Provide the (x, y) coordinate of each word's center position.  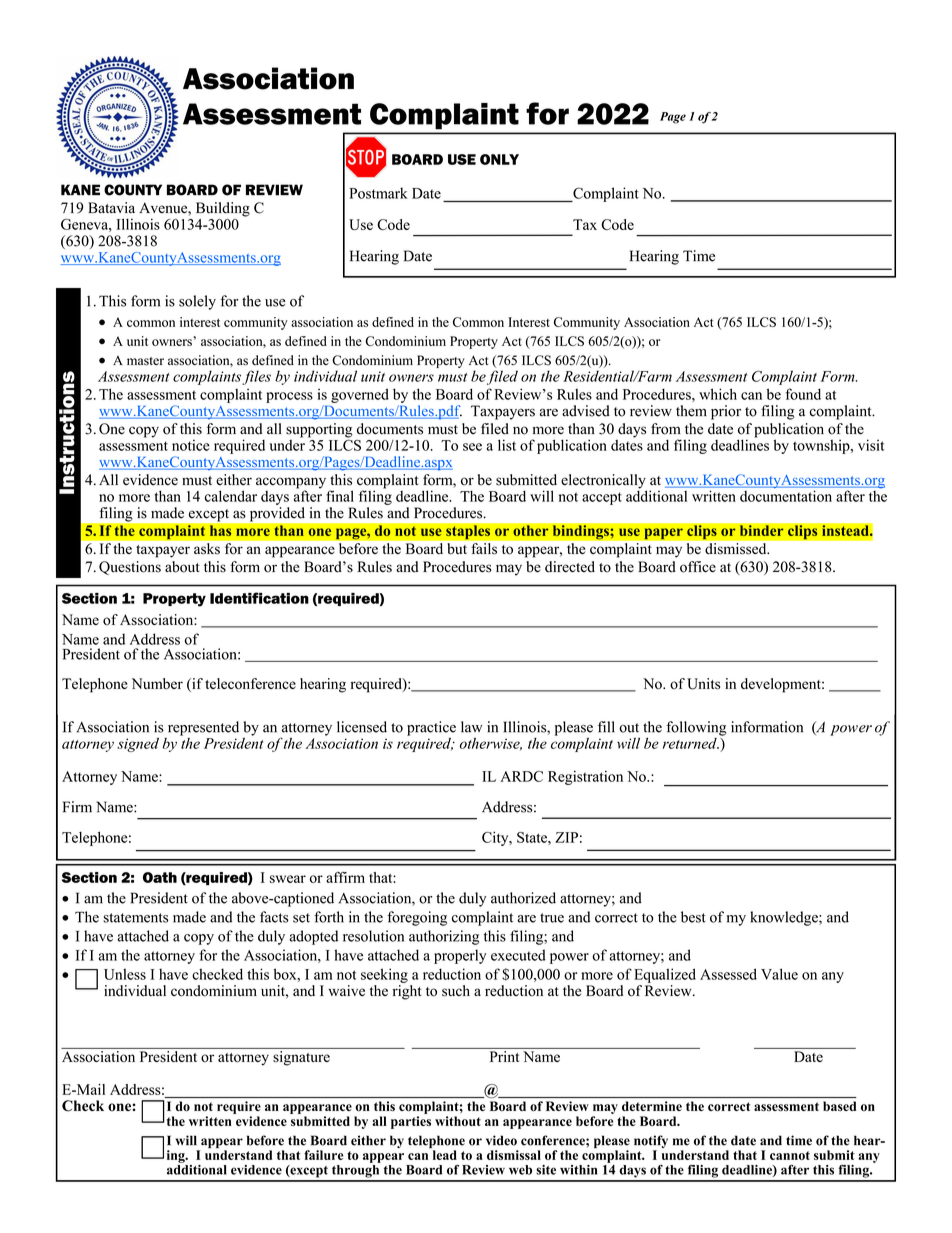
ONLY (499, 159)
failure (324, 1155)
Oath (160, 877)
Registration (585, 777)
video (501, 1140)
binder (761, 531)
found (803, 394)
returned (691, 743)
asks (207, 548)
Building (223, 209)
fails (484, 548)
